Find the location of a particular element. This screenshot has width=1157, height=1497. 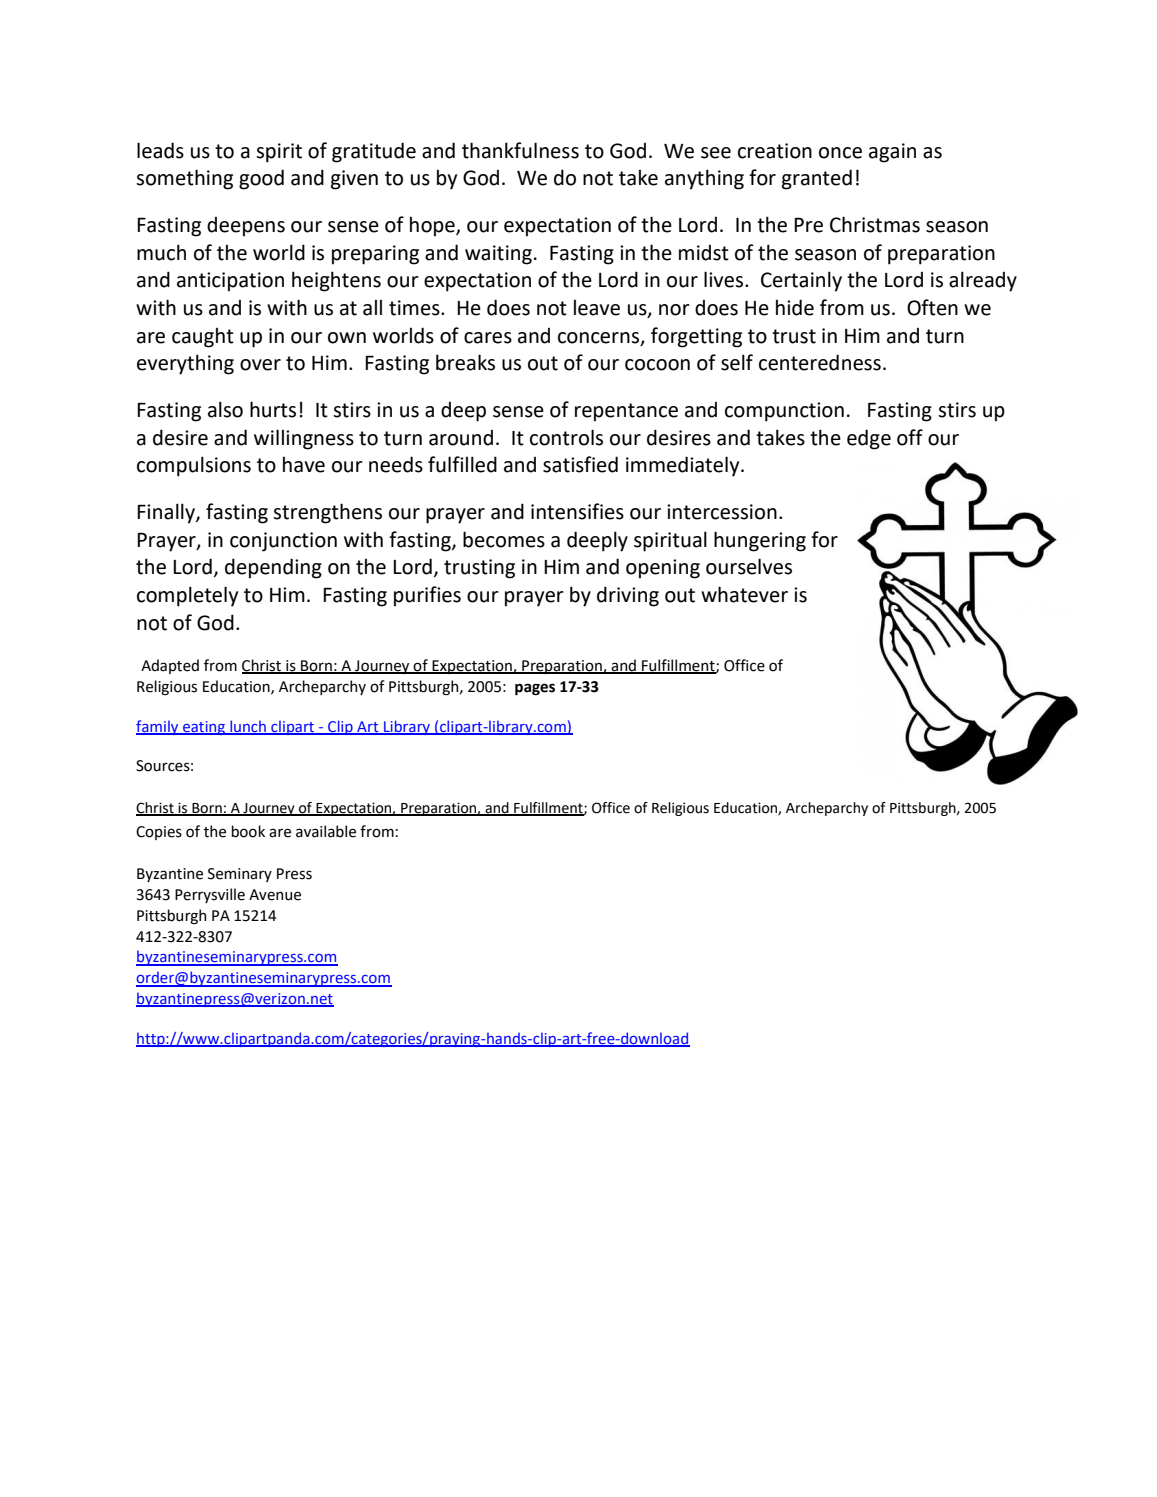

hungering is located at coordinates (760, 541).
